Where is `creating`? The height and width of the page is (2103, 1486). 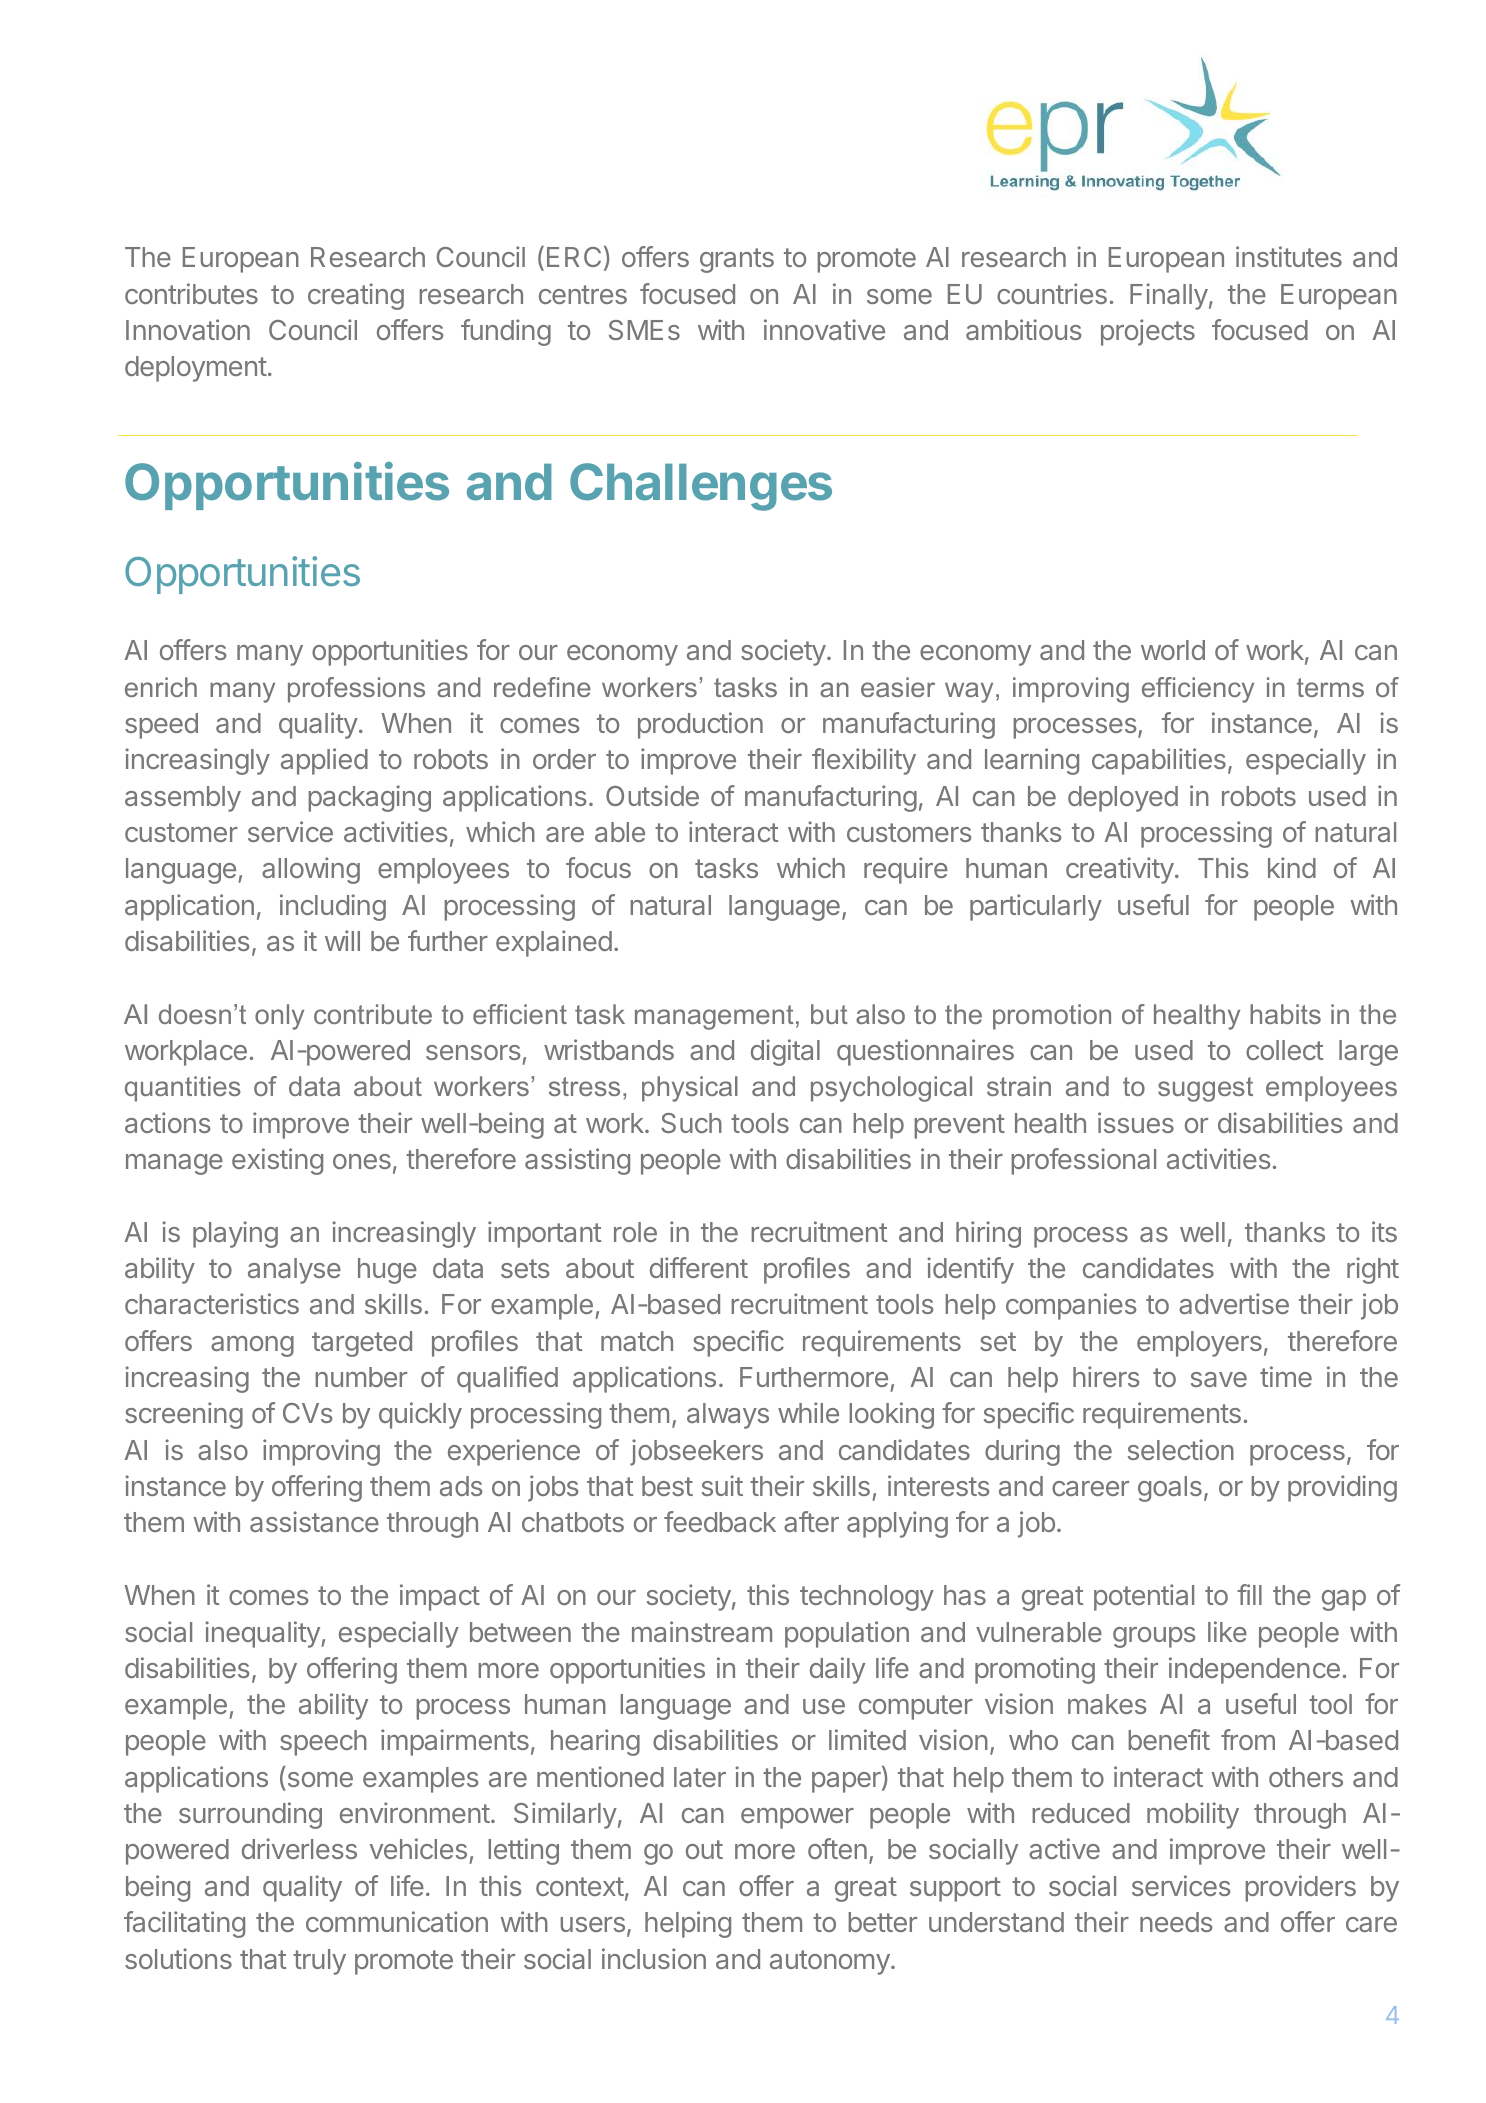 creating is located at coordinates (356, 296).
